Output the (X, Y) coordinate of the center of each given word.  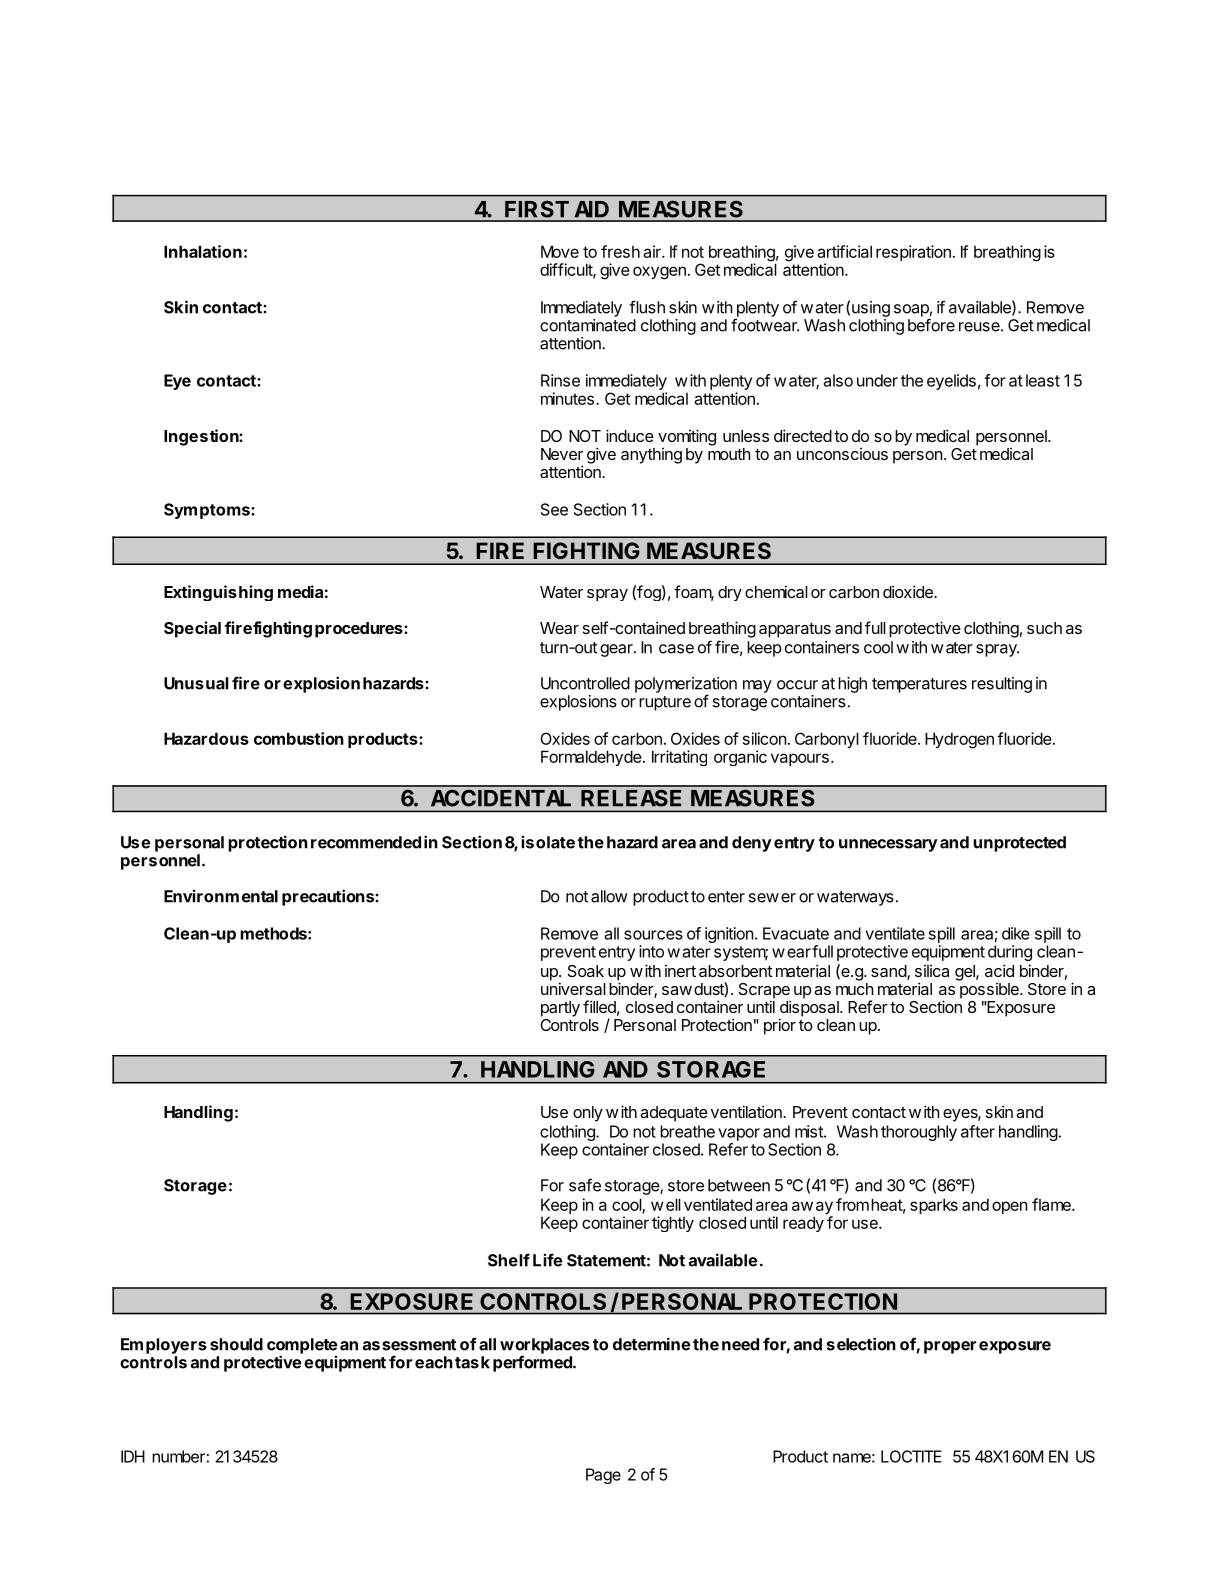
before (931, 325)
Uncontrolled (585, 683)
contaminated (588, 325)
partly (560, 1009)
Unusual (196, 683)
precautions (329, 897)
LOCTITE (911, 1456)
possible (990, 991)
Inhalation (203, 251)
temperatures (919, 685)
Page (603, 1476)
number (178, 1456)
